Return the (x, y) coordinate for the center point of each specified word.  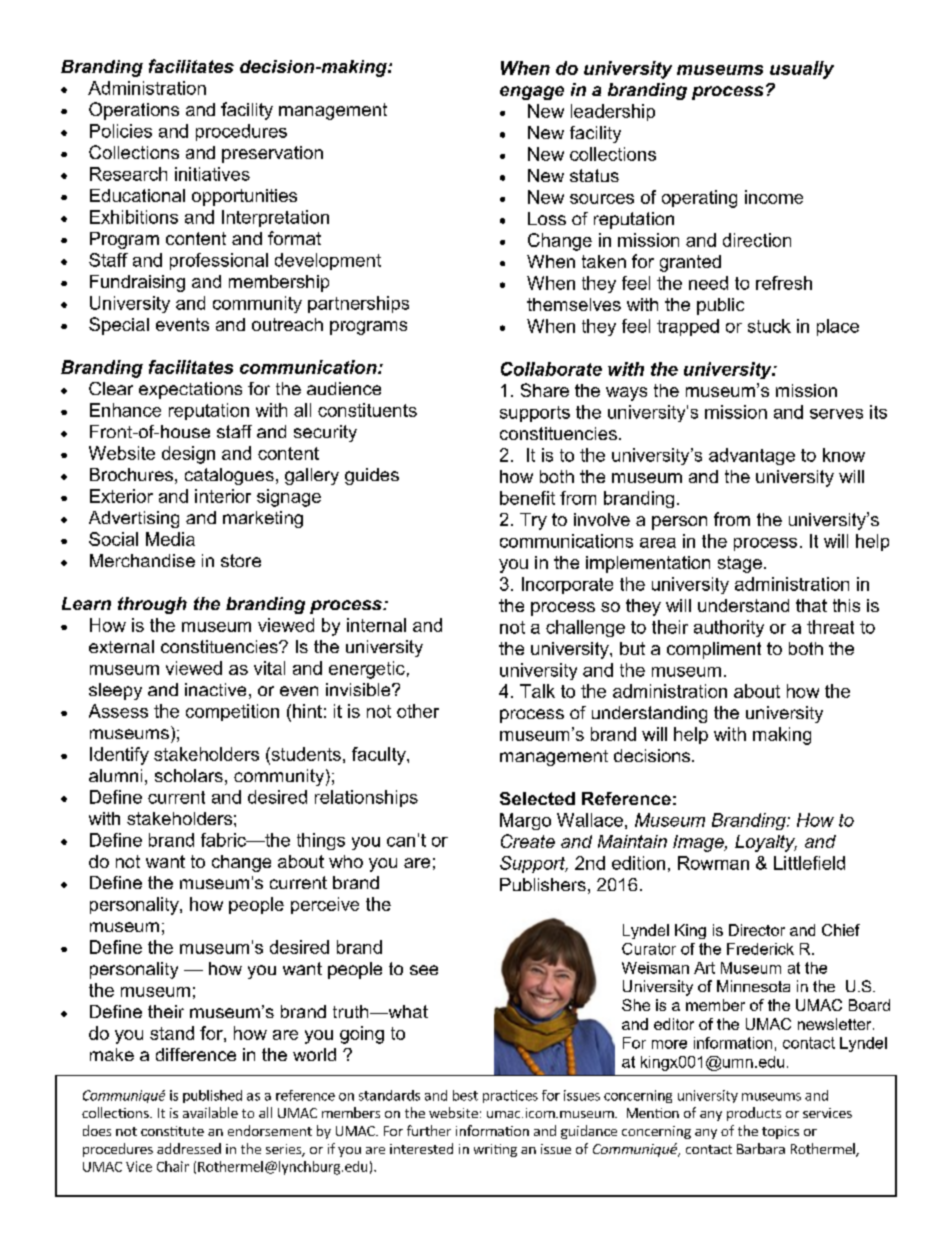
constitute (172, 1131)
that (811, 605)
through (152, 605)
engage (532, 93)
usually (802, 70)
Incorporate (567, 585)
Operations (134, 111)
